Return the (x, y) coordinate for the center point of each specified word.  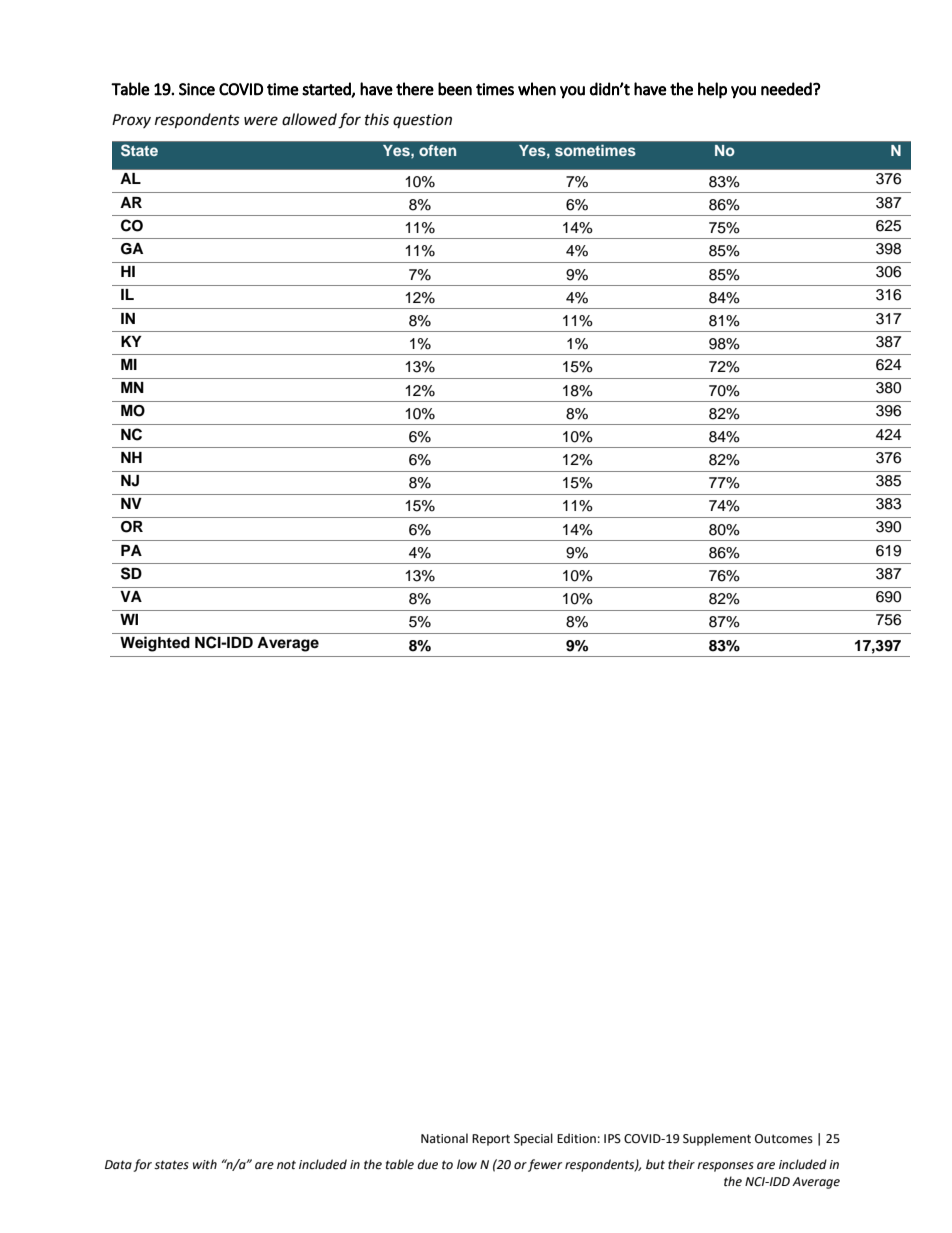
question (422, 121)
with (205, 1164)
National (444, 1138)
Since (197, 89)
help (712, 90)
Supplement (717, 1139)
